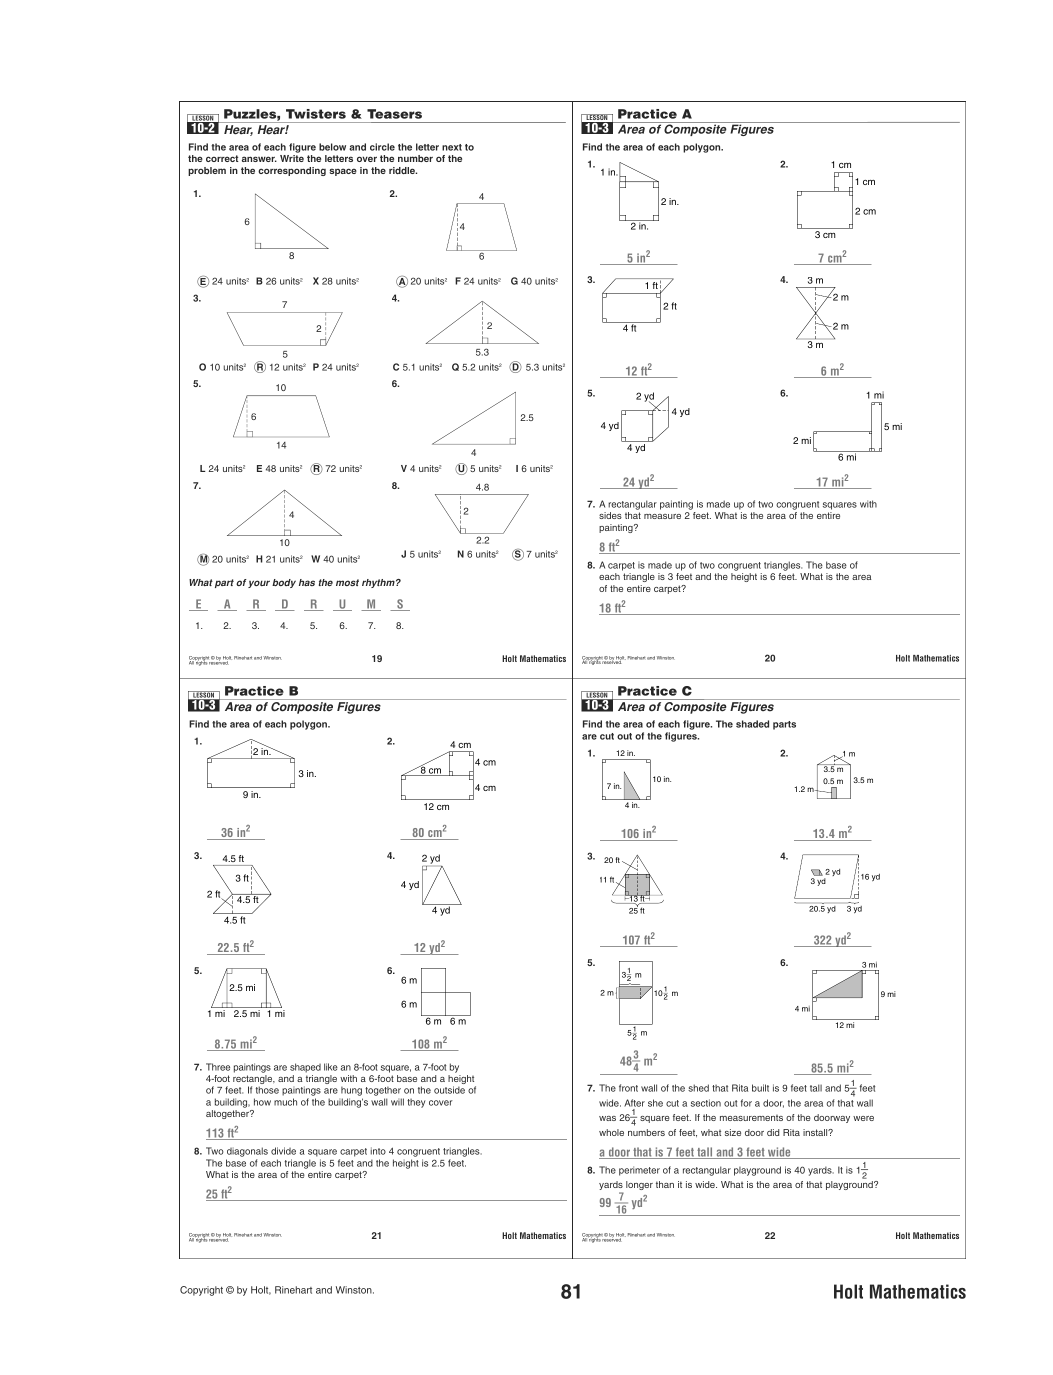 The width and height of the document is (1053, 1375). Describe the element at coordinates (394, 114) in the document. I see `Teasers` at that location.
